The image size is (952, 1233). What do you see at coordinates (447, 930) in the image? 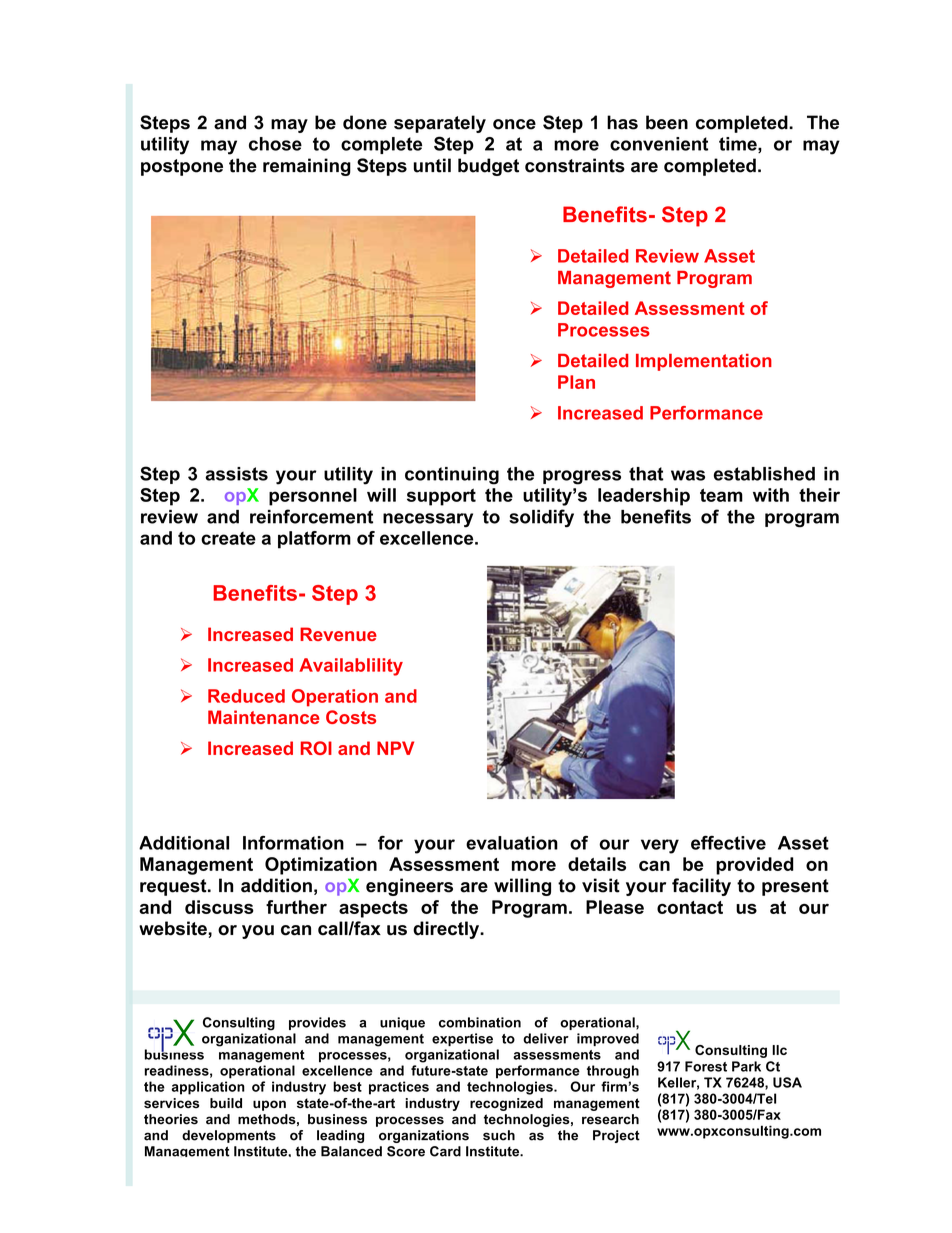
I see `directly` at bounding box center [447, 930].
